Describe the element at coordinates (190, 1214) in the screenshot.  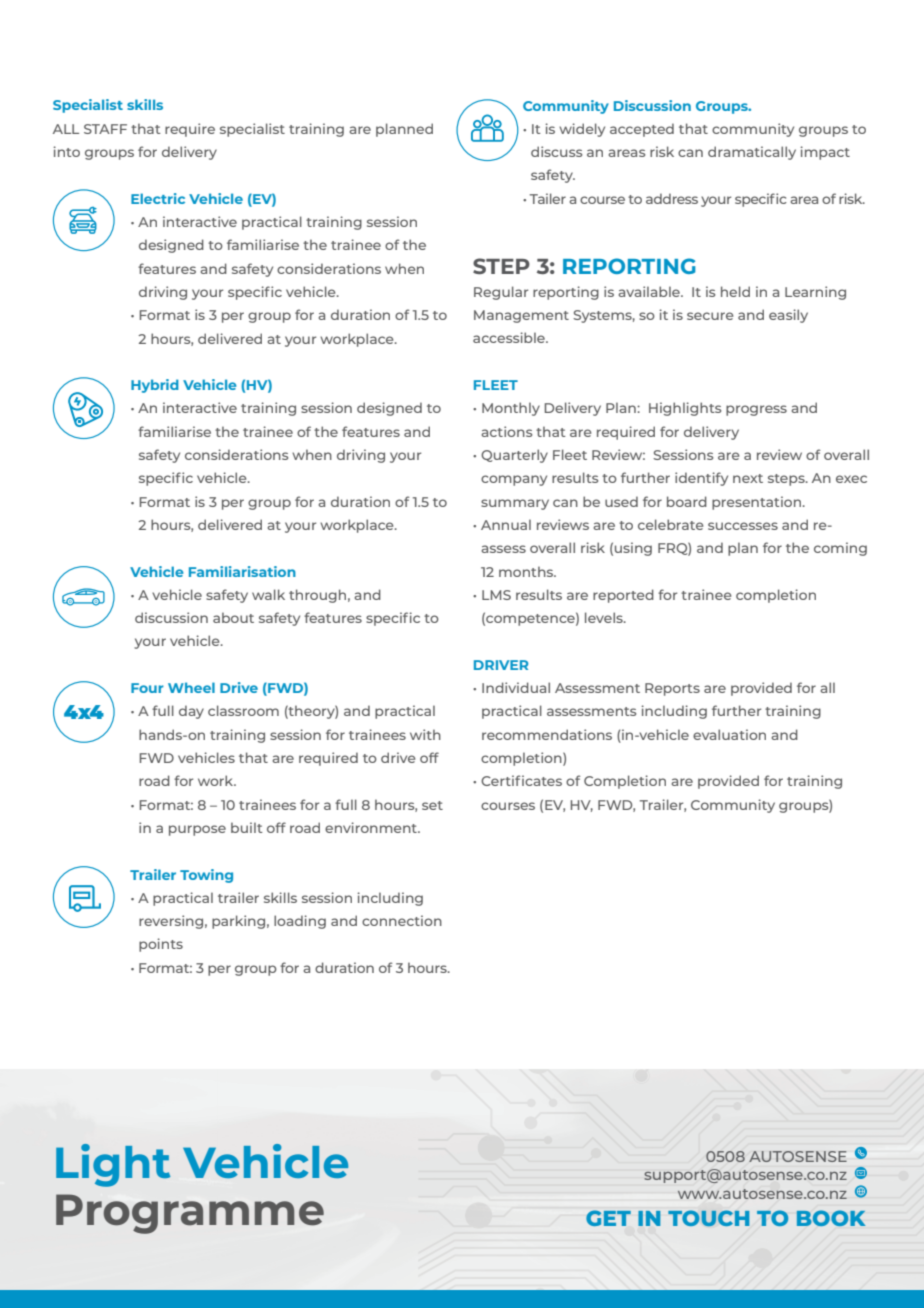
I see `Programme` at that location.
